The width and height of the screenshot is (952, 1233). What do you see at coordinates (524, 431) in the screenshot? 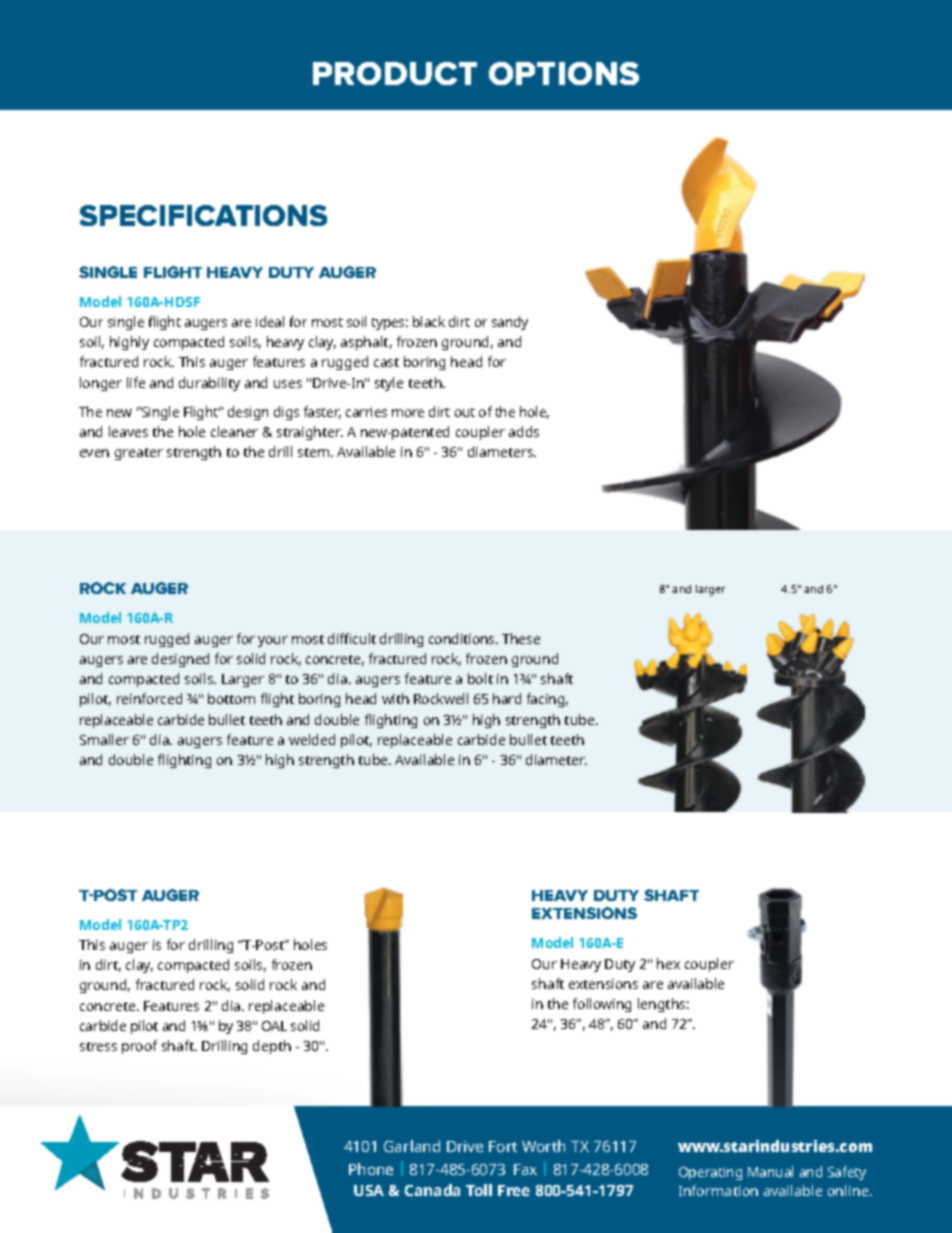
I see `adds` at bounding box center [524, 431].
